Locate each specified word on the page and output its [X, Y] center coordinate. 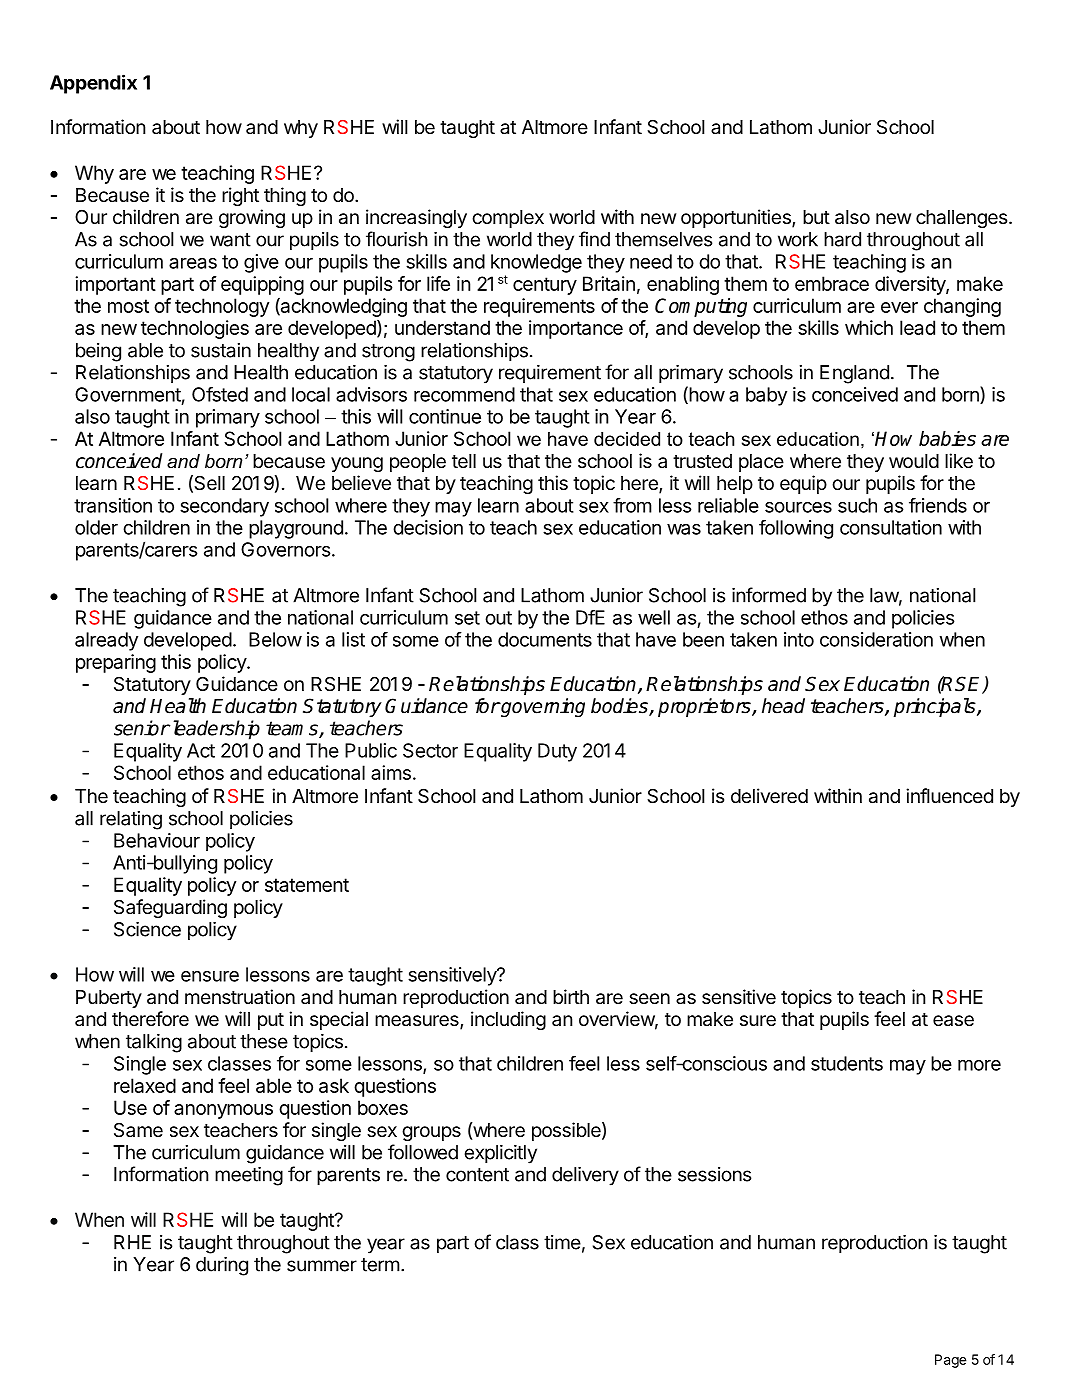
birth [571, 996]
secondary [224, 507]
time [562, 1242]
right [240, 196]
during [222, 1266]
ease [953, 1021]
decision [428, 527]
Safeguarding [170, 908]
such [857, 505]
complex [508, 219]
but [816, 217]
